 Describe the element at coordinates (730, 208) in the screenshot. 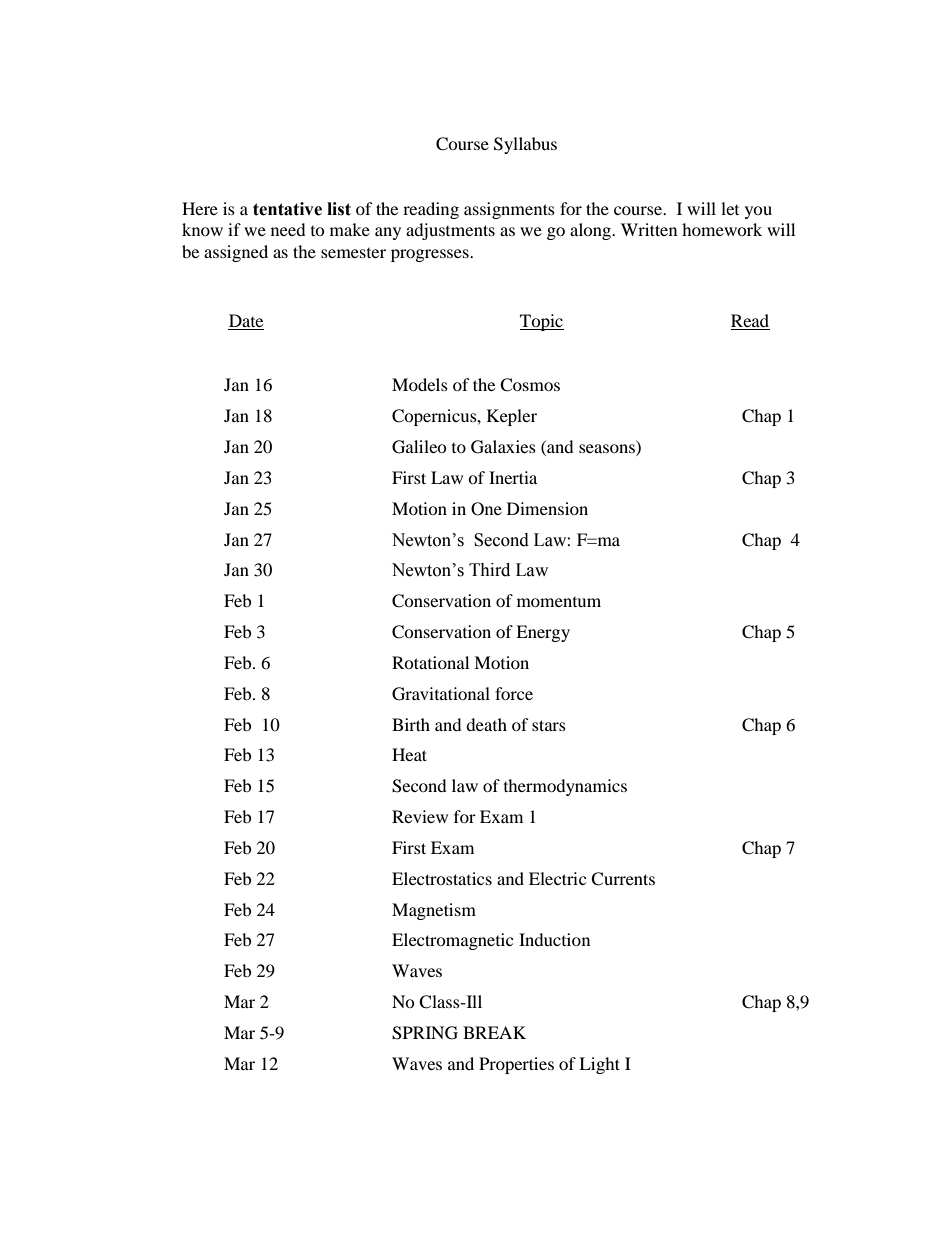

I see `let` at that location.
